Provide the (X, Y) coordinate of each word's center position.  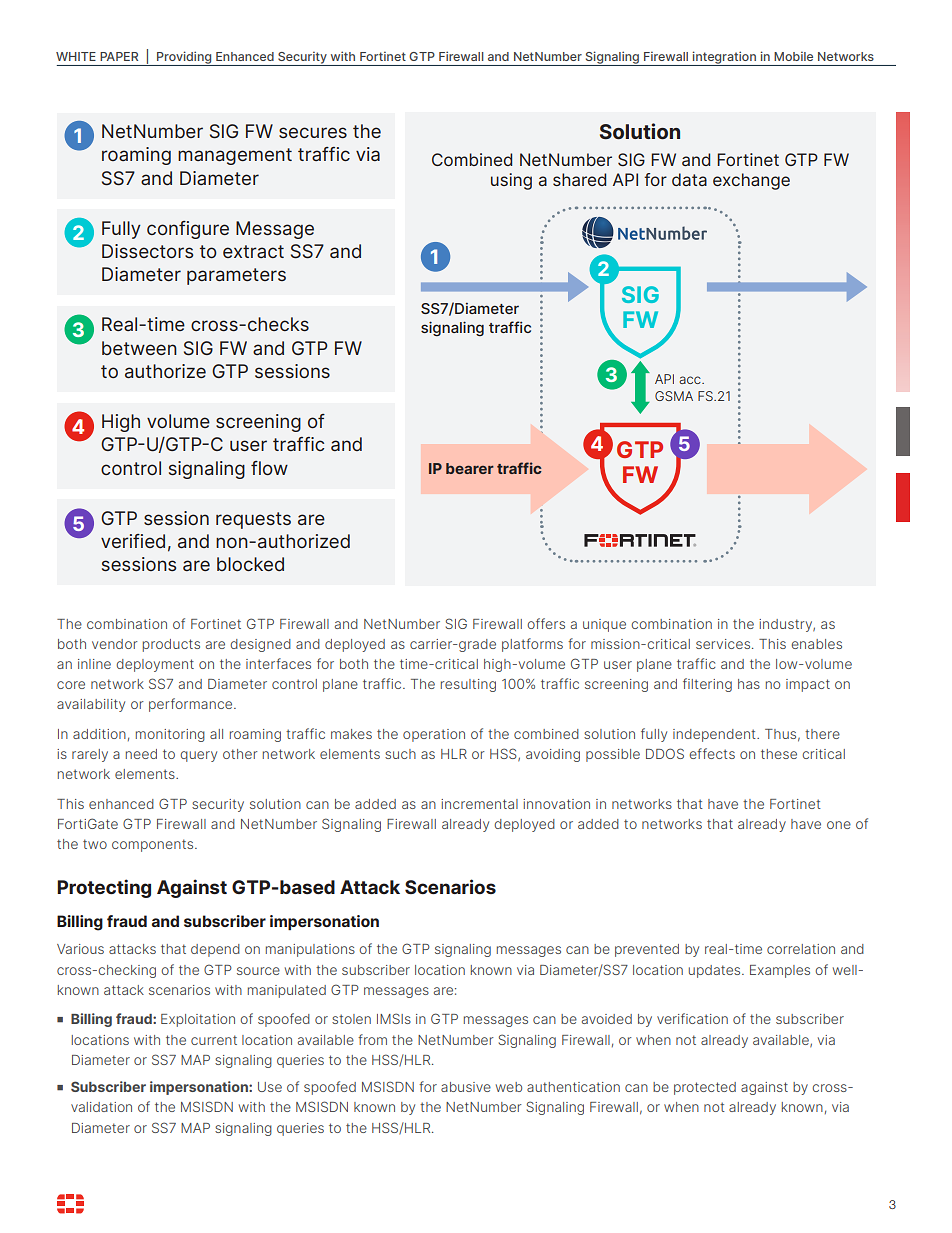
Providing (184, 58)
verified (133, 541)
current (214, 1040)
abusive (466, 1087)
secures (313, 132)
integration (724, 58)
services (724, 644)
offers (546, 623)
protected (705, 1088)
